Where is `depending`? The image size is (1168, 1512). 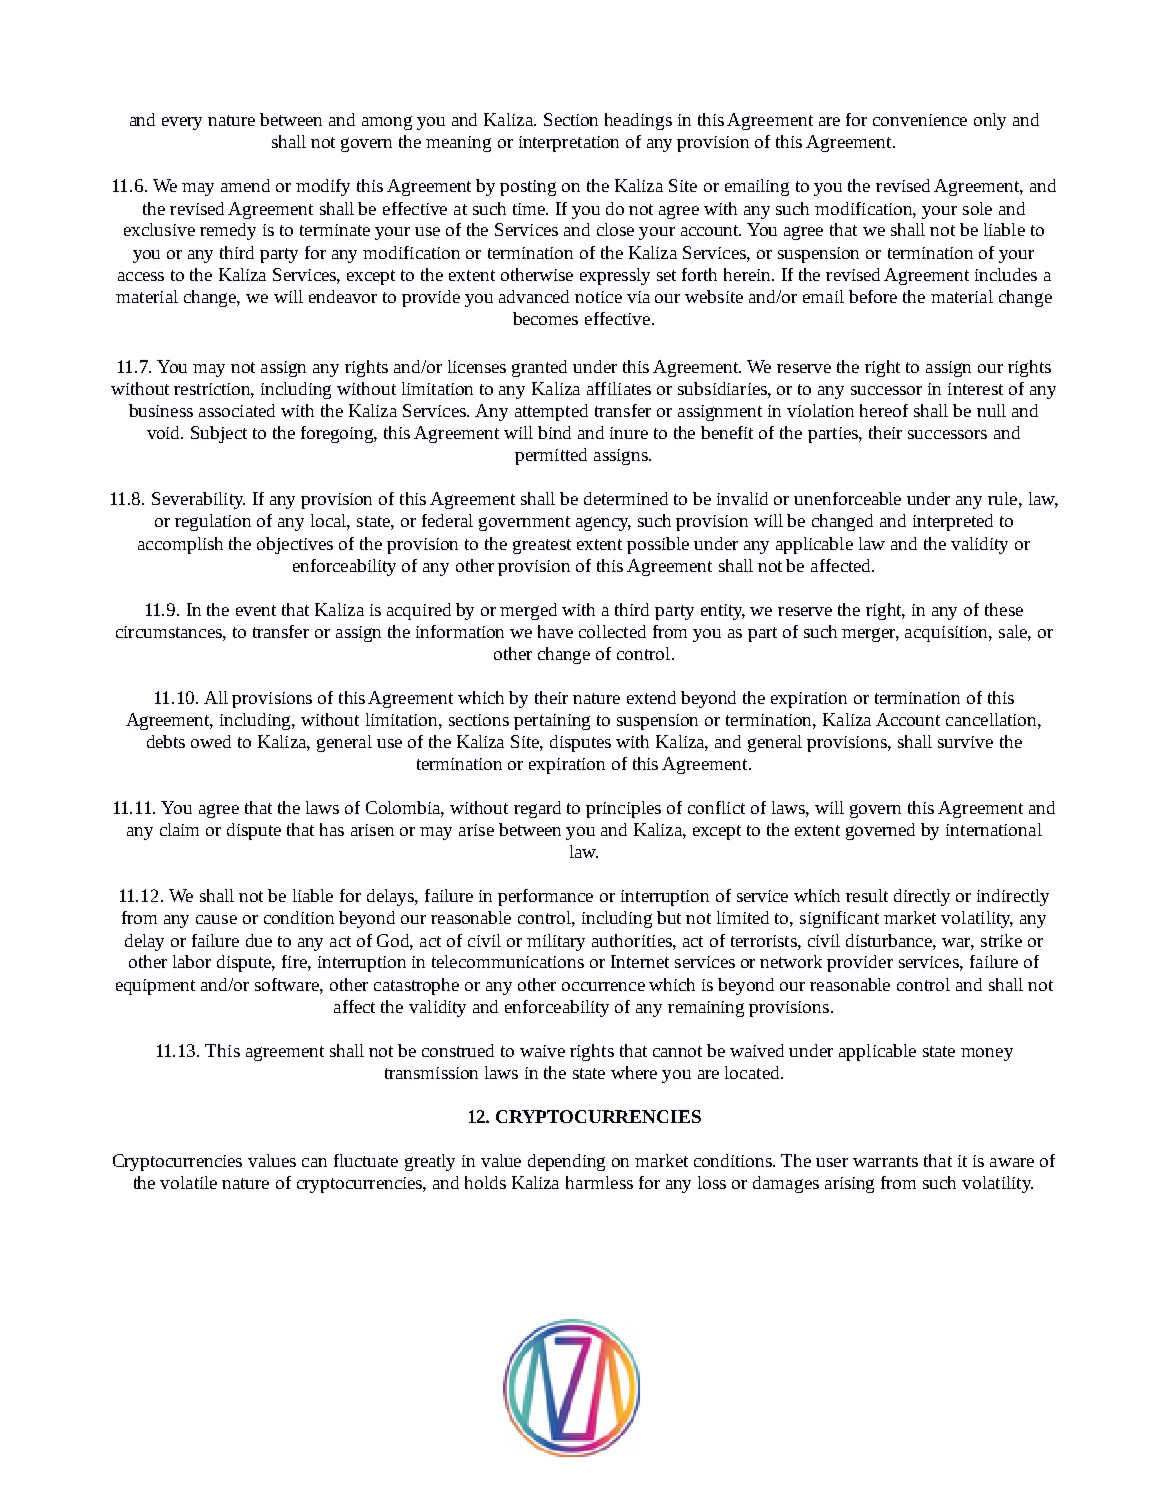 depending is located at coordinates (566, 1162).
